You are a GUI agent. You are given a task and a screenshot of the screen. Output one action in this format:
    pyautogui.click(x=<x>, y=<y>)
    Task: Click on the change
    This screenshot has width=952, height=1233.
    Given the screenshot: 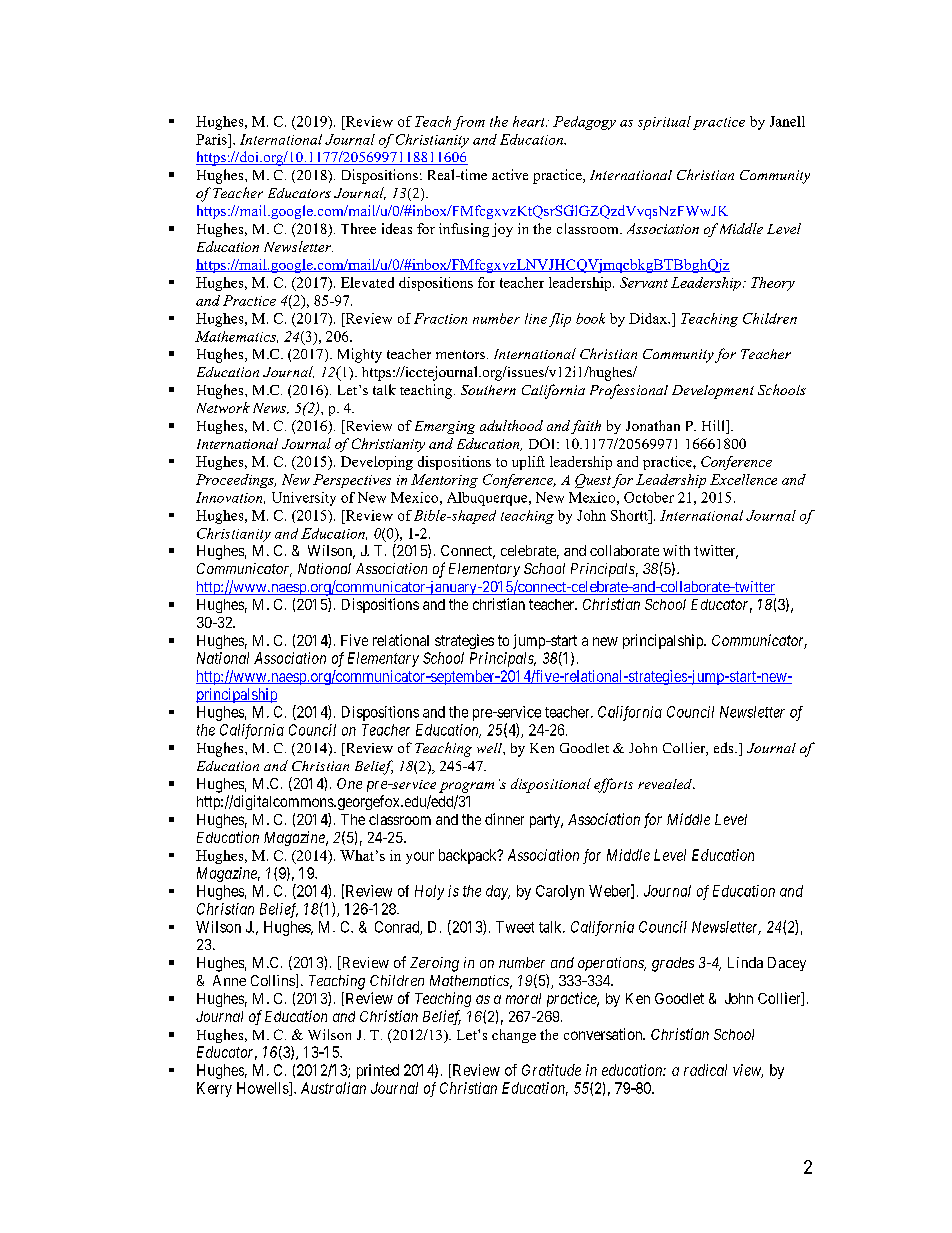 What is the action you would take?
    pyautogui.click(x=514, y=1036)
